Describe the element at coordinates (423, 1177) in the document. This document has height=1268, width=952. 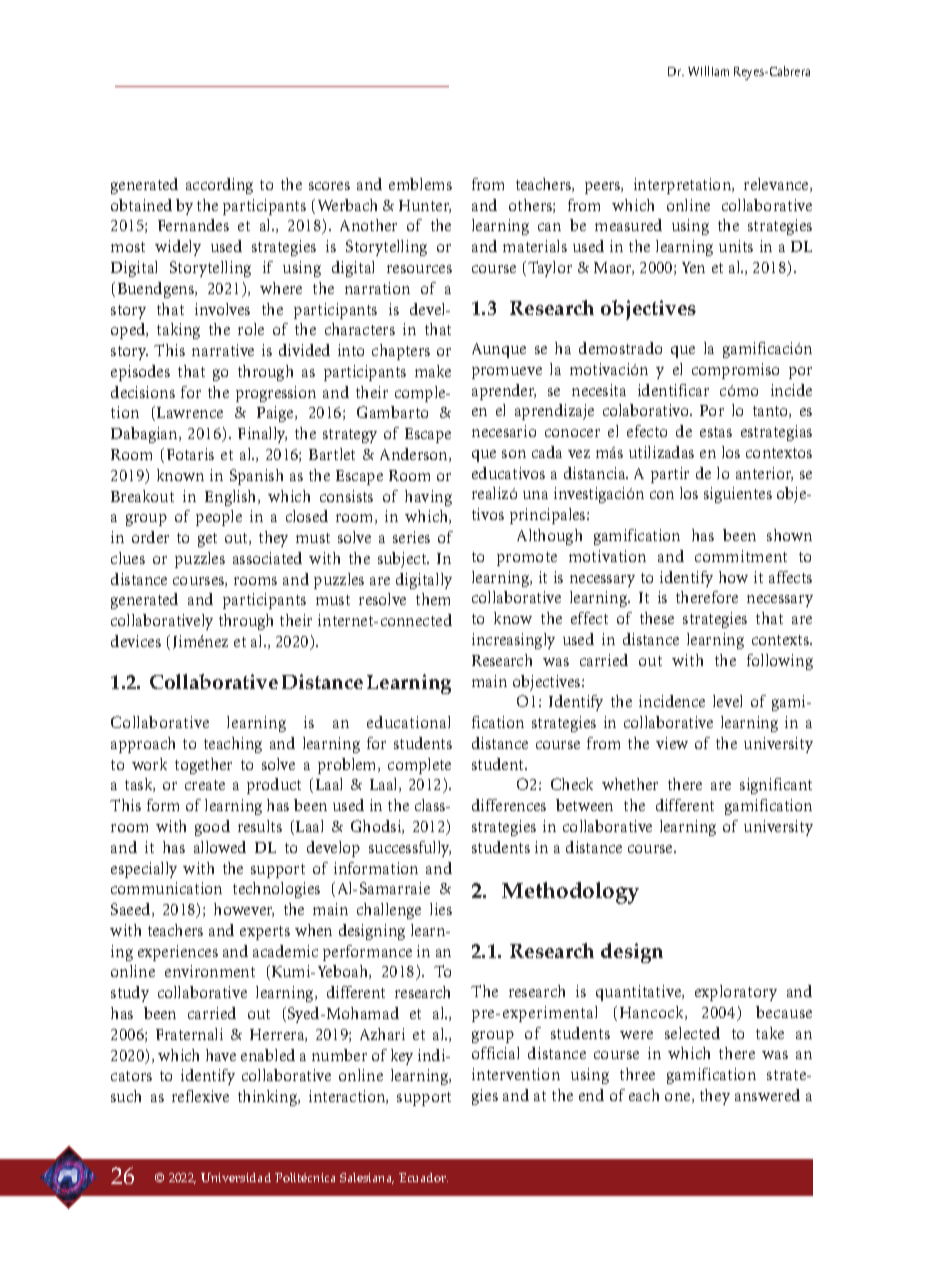
I see `Ecuador` at that location.
